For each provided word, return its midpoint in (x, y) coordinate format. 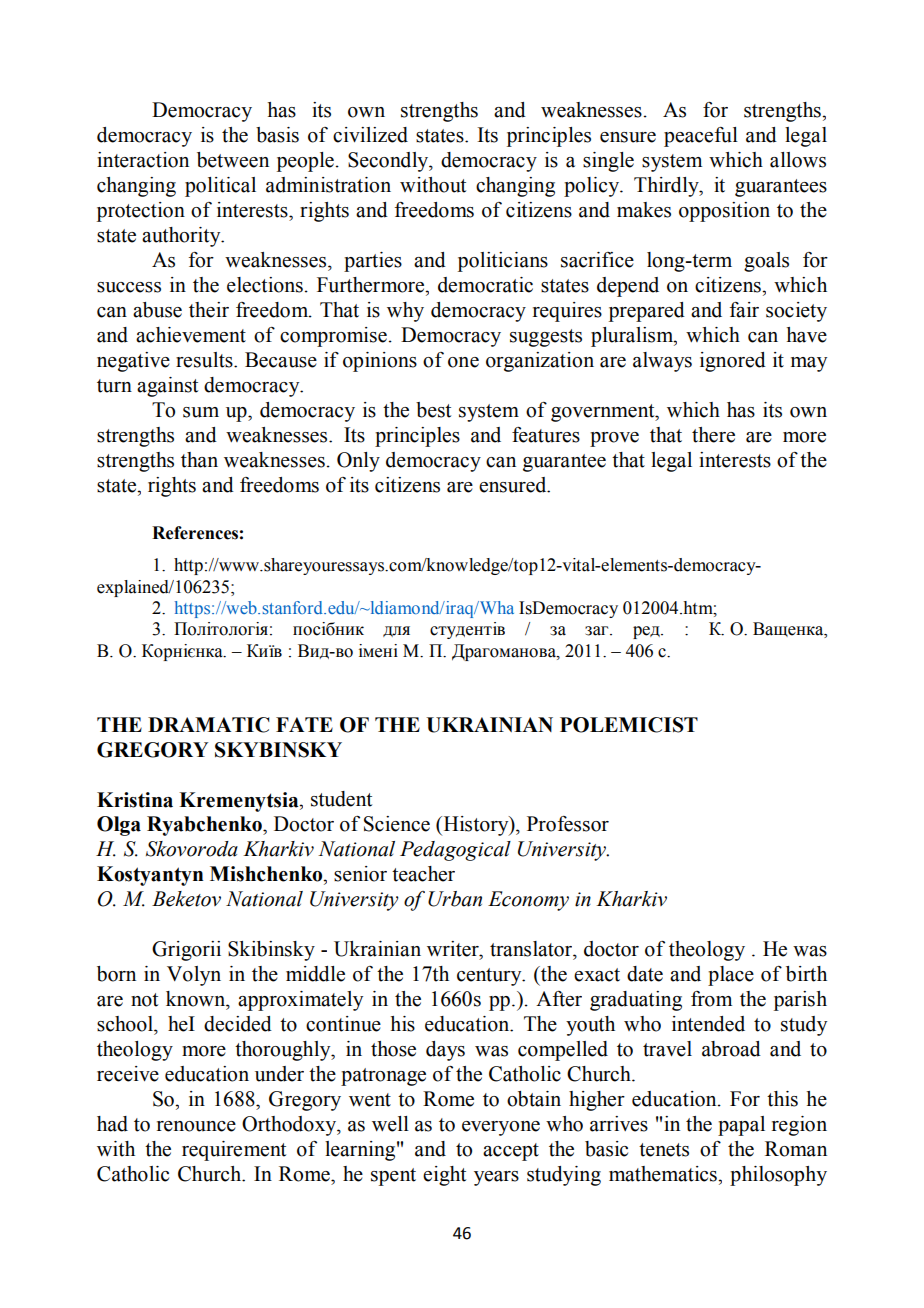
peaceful (701, 137)
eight (444, 1176)
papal (741, 1126)
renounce (196, 1126)
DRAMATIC (209, 725)
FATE (304, 724)
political (220, 187)
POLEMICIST (629, 725)
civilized (370, 135)
